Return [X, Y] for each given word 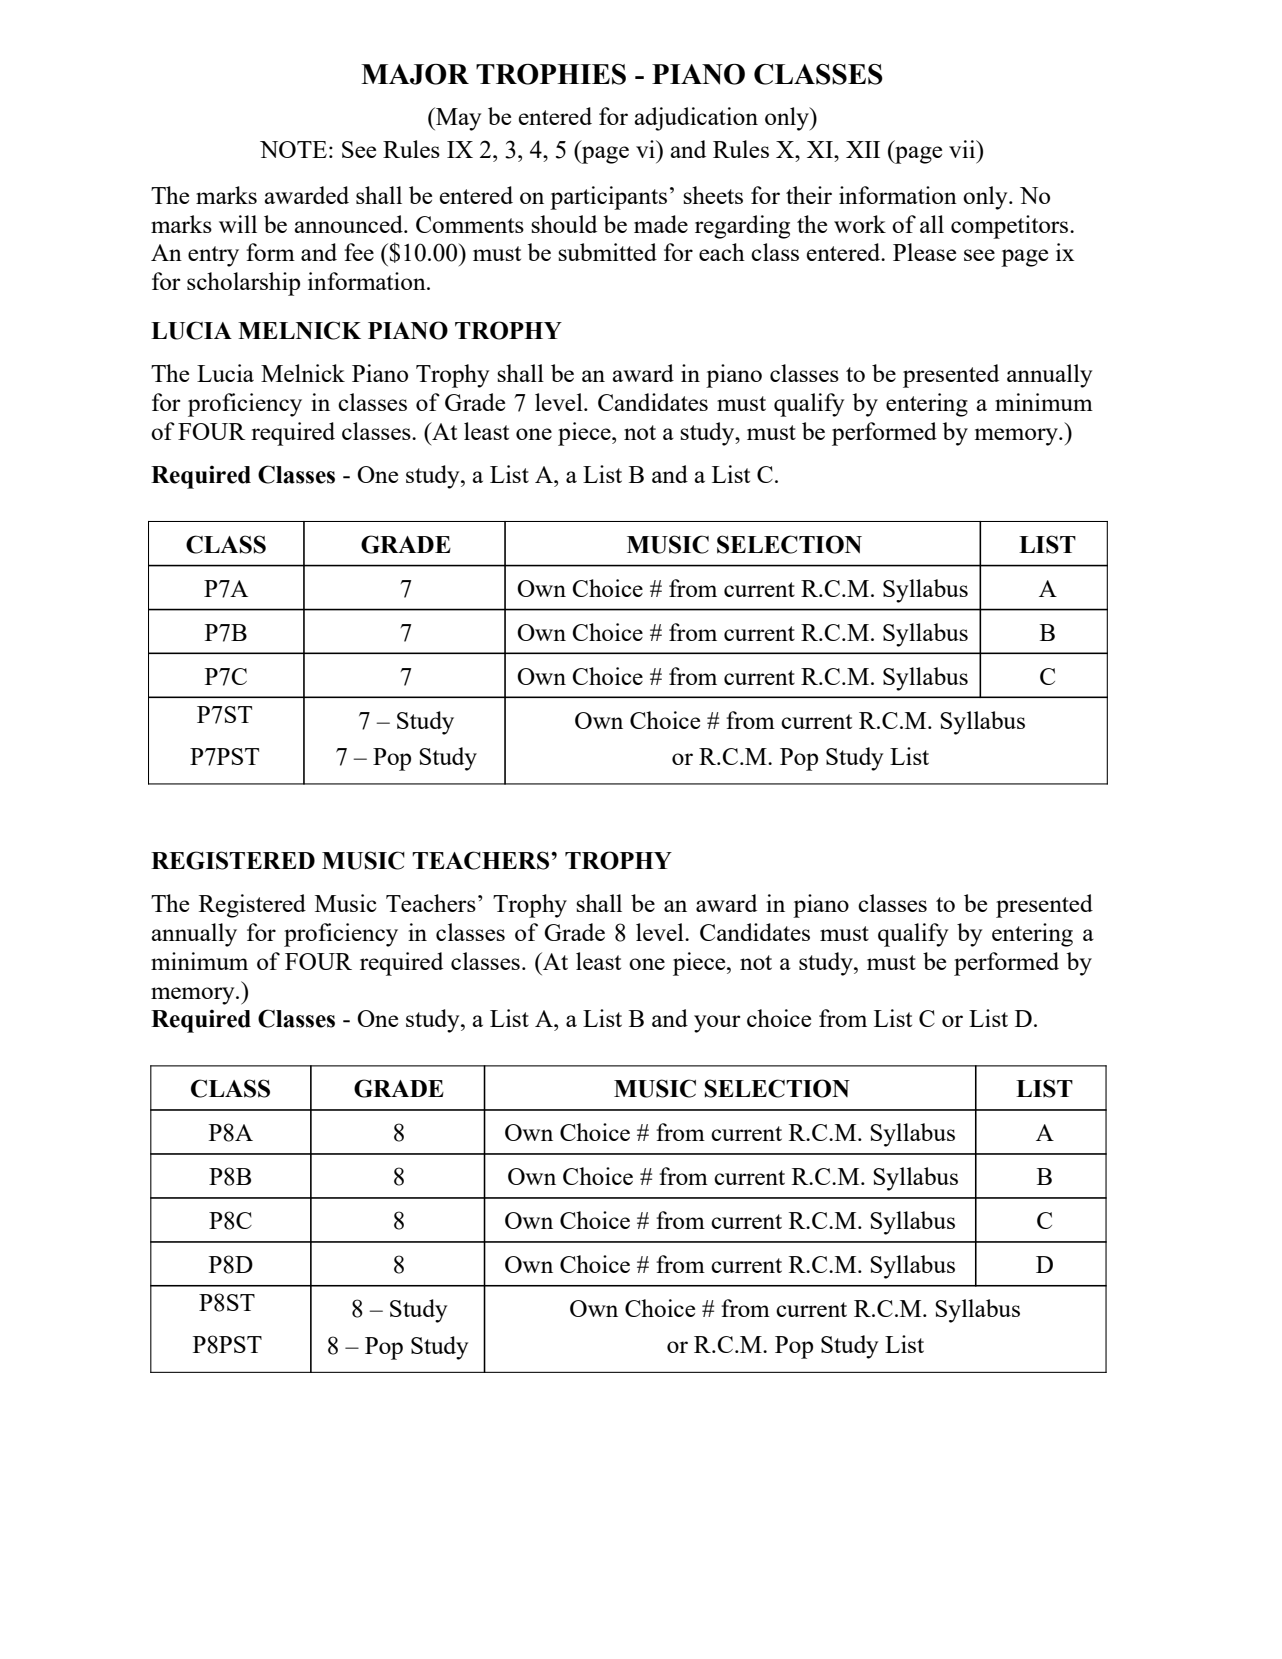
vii [963, 149]
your [717, 1024]
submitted [607, 252]
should [564, 224]
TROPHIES [551, 74]
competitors [1011, 227]
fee [359, 252]
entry [213, 256]
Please [924, 252]
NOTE [293, 149]
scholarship [243, 284]
